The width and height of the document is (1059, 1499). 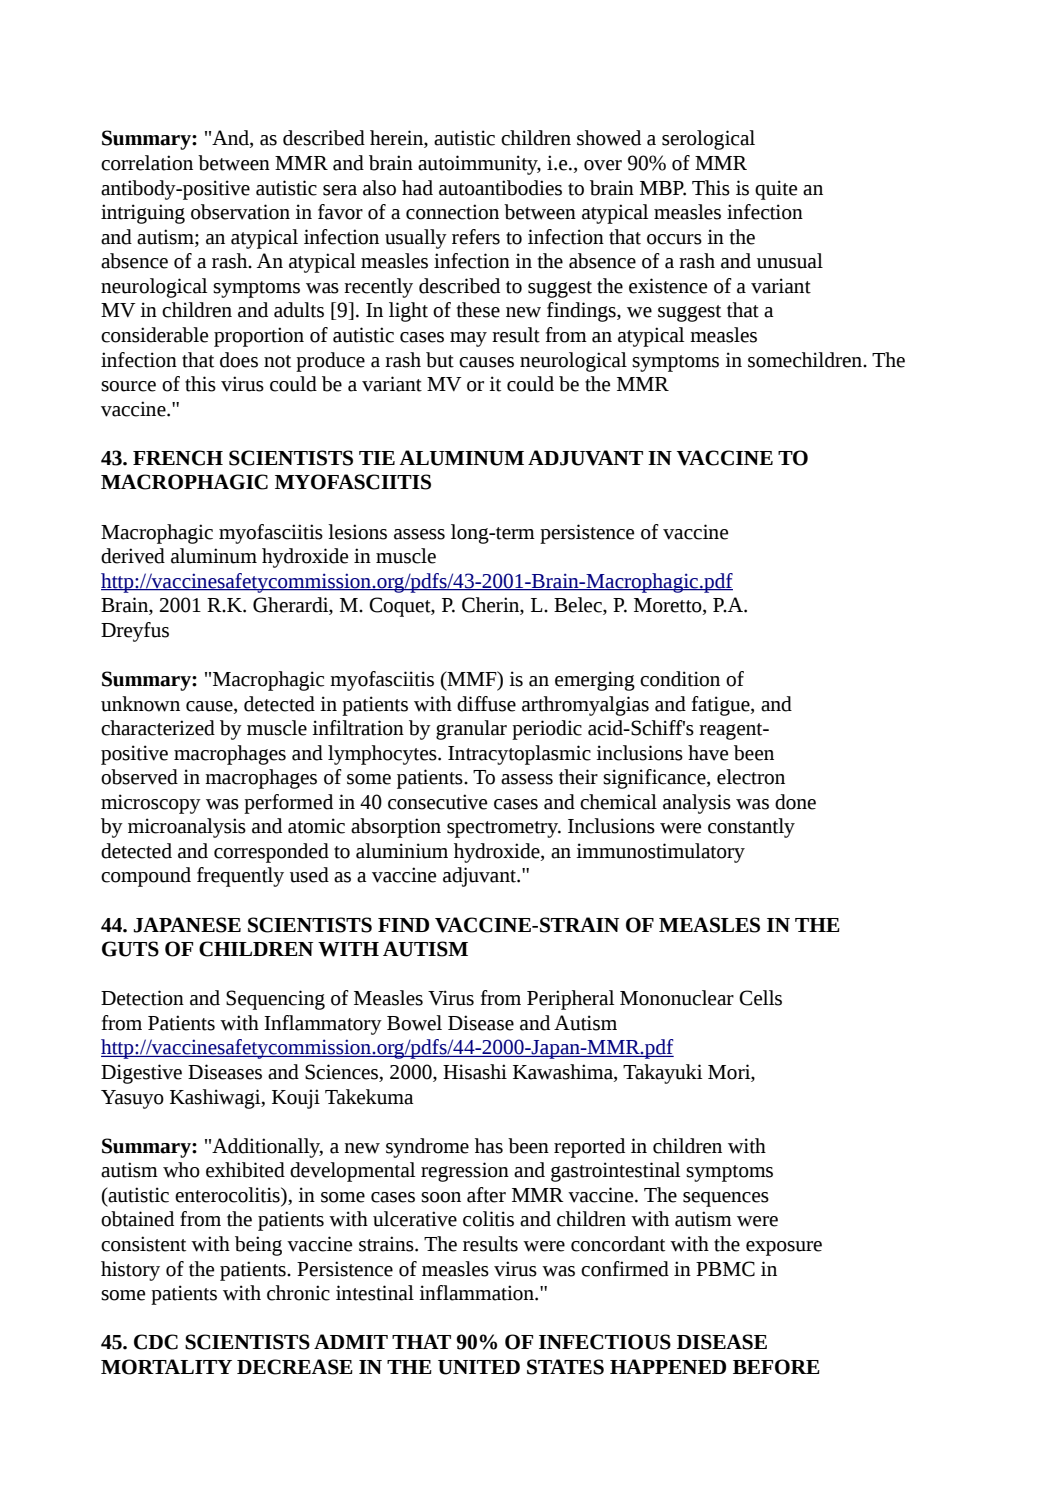 What do you see at coordinates (414, 1023) in the document?
I see `Bowel` at bounding box center [414, 1023].
